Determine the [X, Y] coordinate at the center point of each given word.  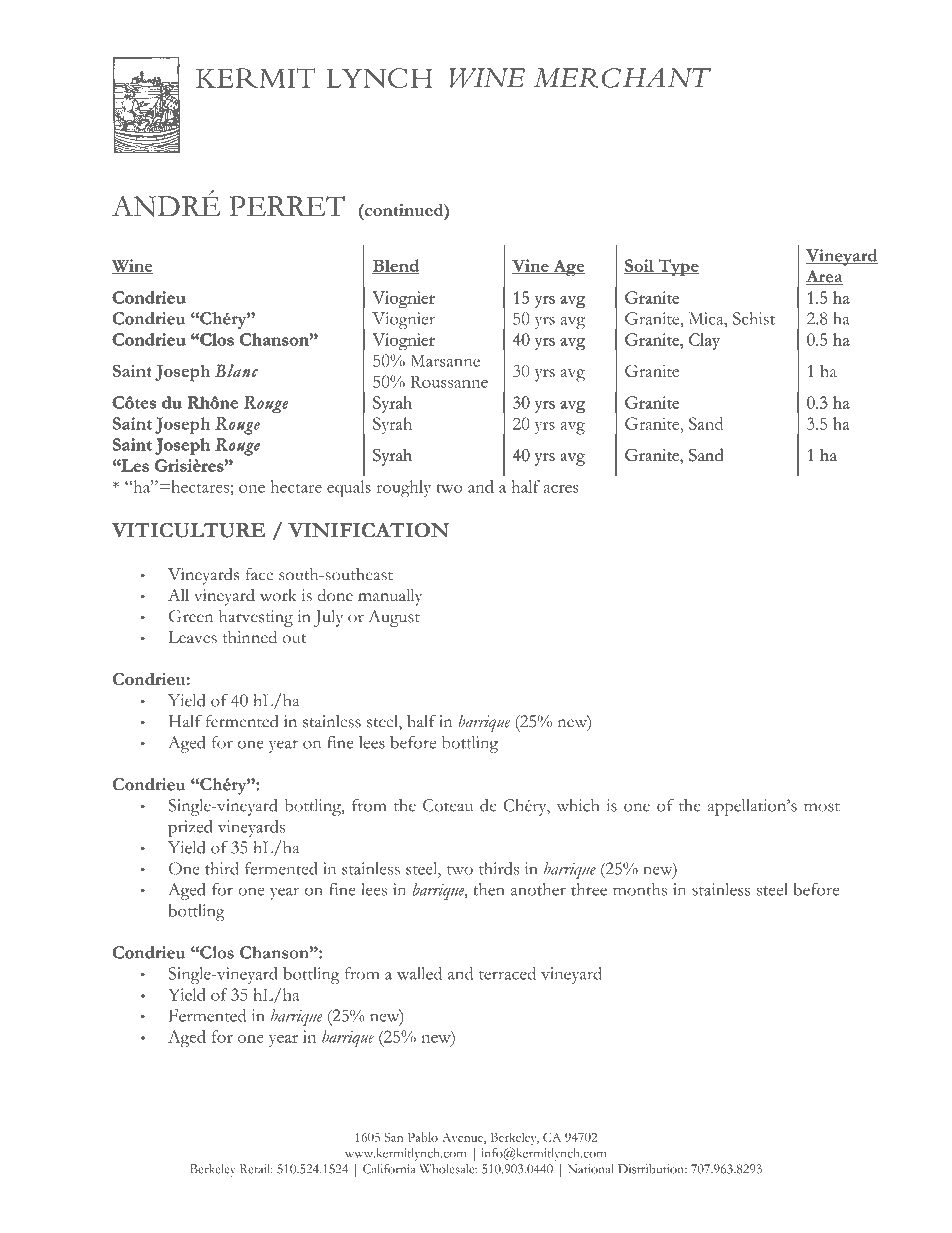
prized [190, 828]
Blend [396, 266]
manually [390, 597]
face [259, 574]
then [488, 889]
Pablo [423, 1137]
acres [561, 489]
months [640, 889]
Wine [133, 266]
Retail [256, 1169]
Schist [754, 318]
